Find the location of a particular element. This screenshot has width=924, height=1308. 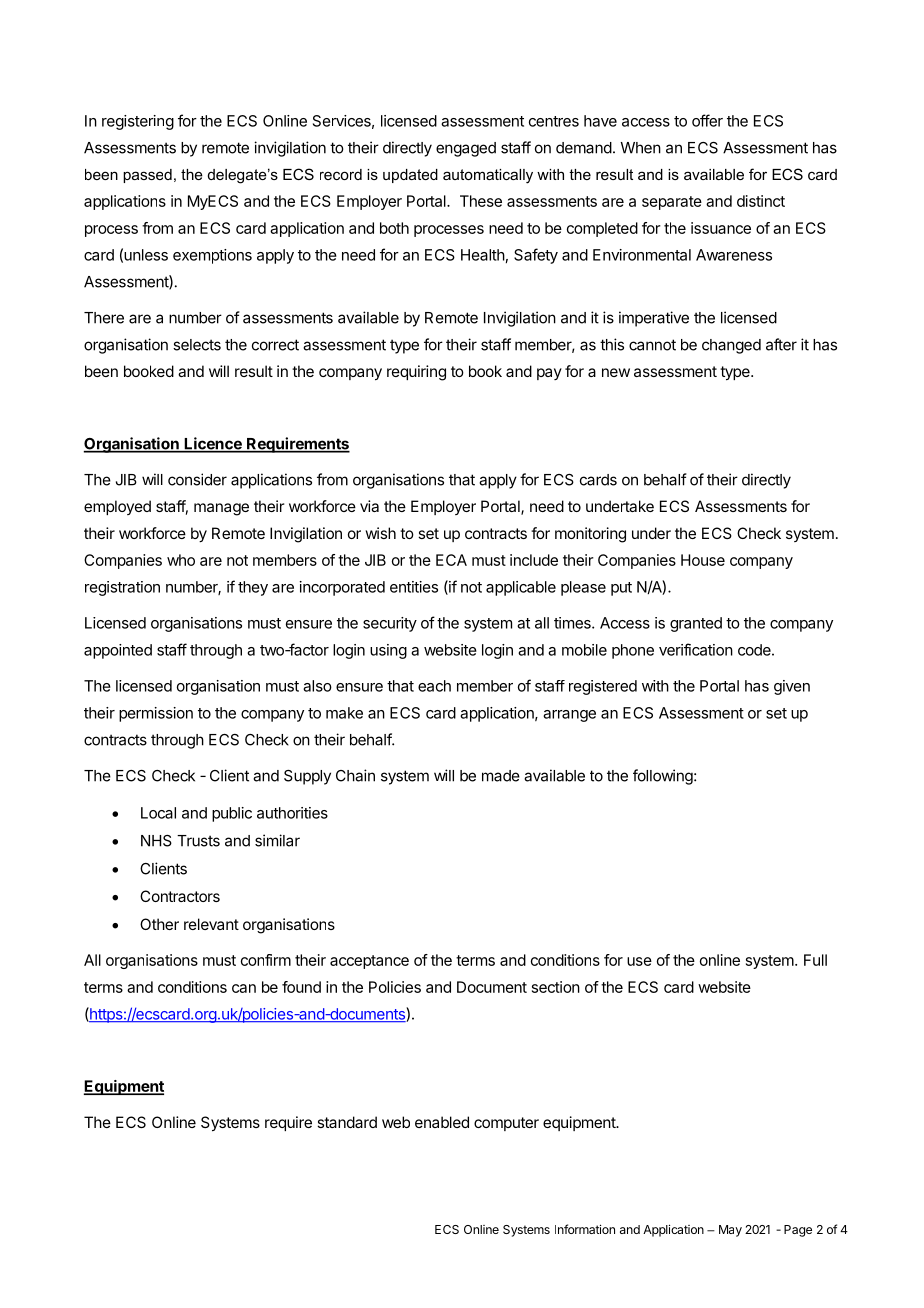

enabled is located at coordinates (442, 1122).
